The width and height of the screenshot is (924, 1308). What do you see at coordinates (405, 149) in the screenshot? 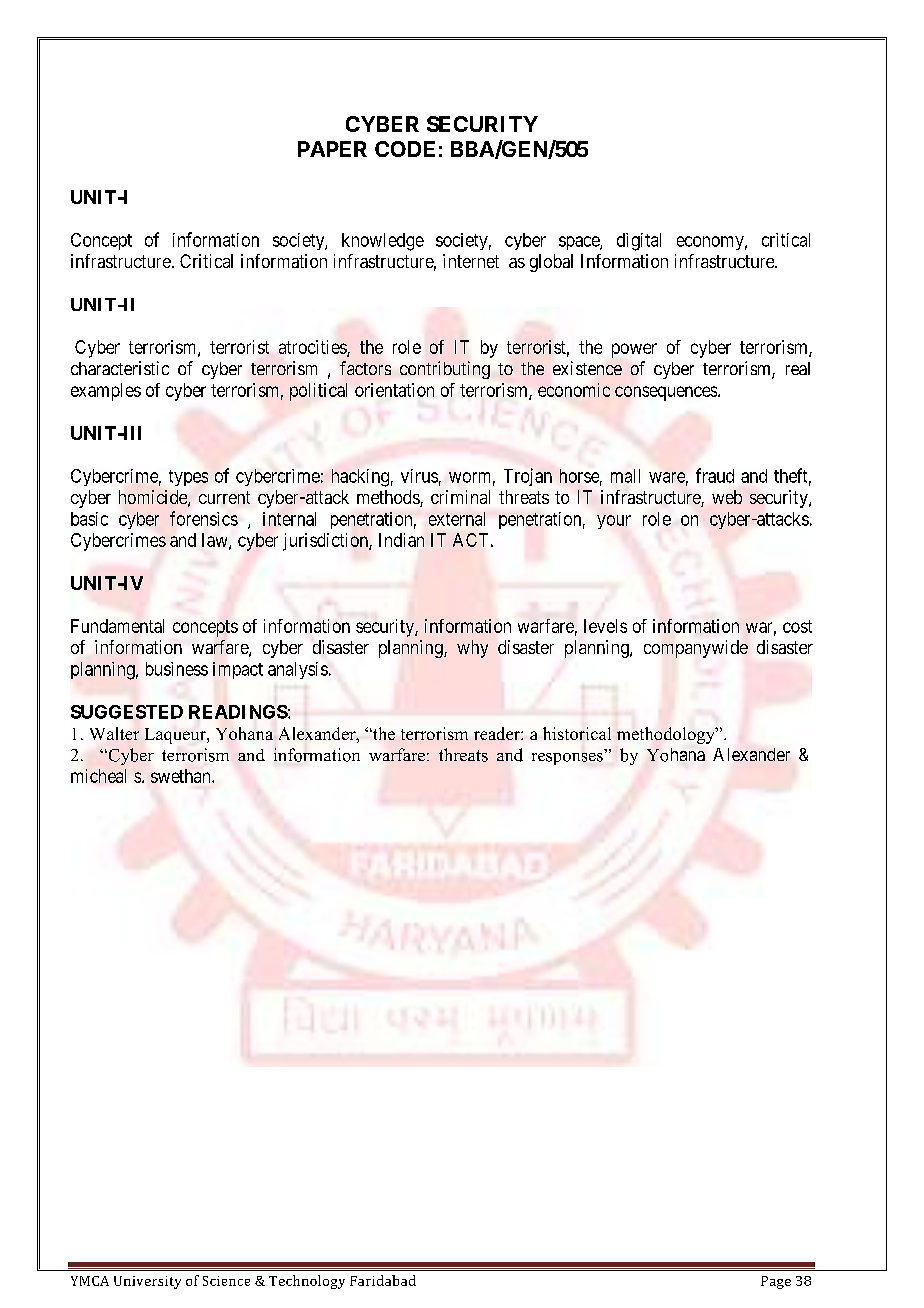
I see `CODE` at bounding box center [405, 149].
